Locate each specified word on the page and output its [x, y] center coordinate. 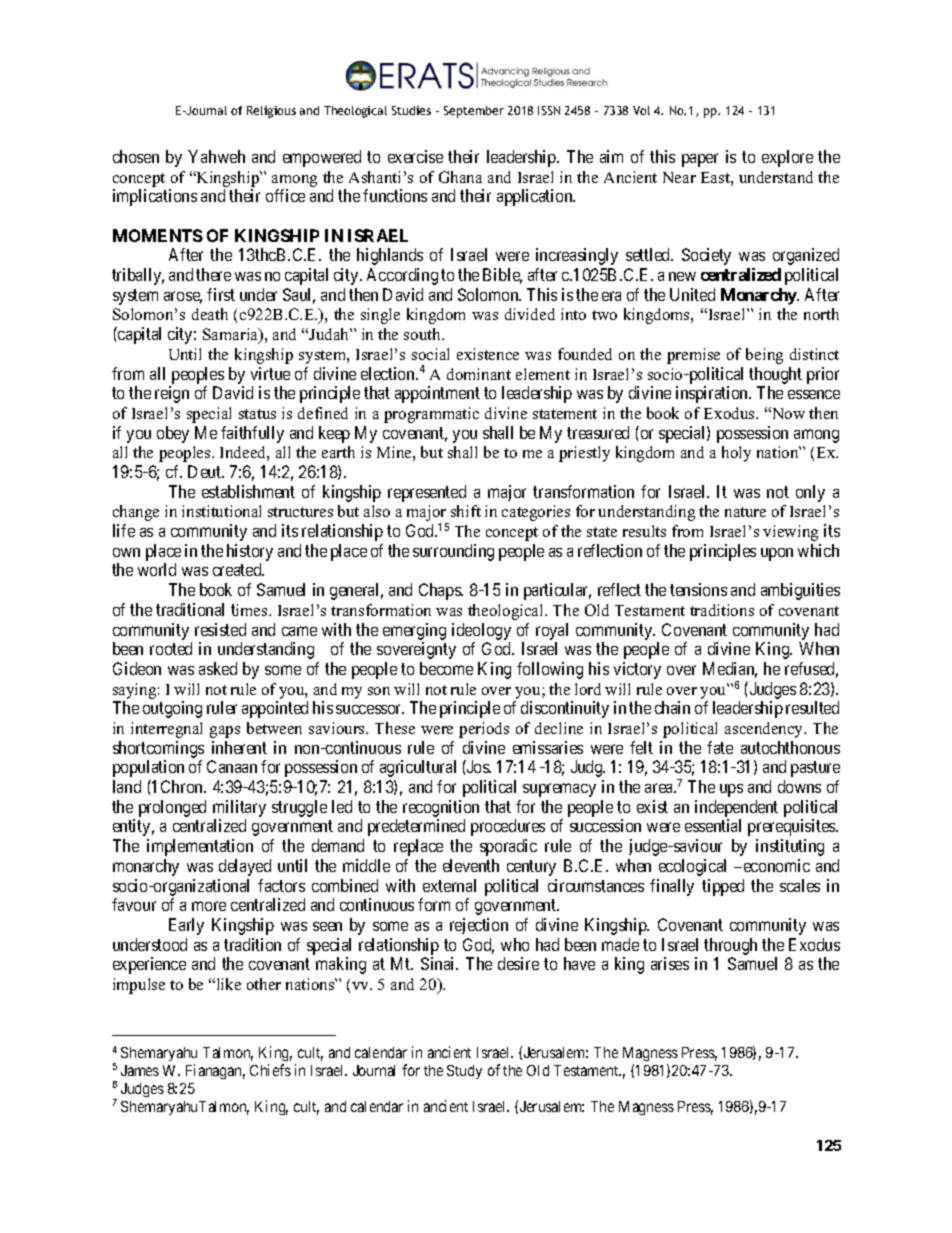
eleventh [471, 865]
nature [745, 512]
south [423, 334]
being [764, 356]
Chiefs [270, 1070]
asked [218, 668]
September [474, 112]
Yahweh [216, 156]
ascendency [765, 730]
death [210, 314]
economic [775, 865]
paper [700, 160]
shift [466, 511]
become [446, 668]
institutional [221, 511]
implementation [200, 847]
